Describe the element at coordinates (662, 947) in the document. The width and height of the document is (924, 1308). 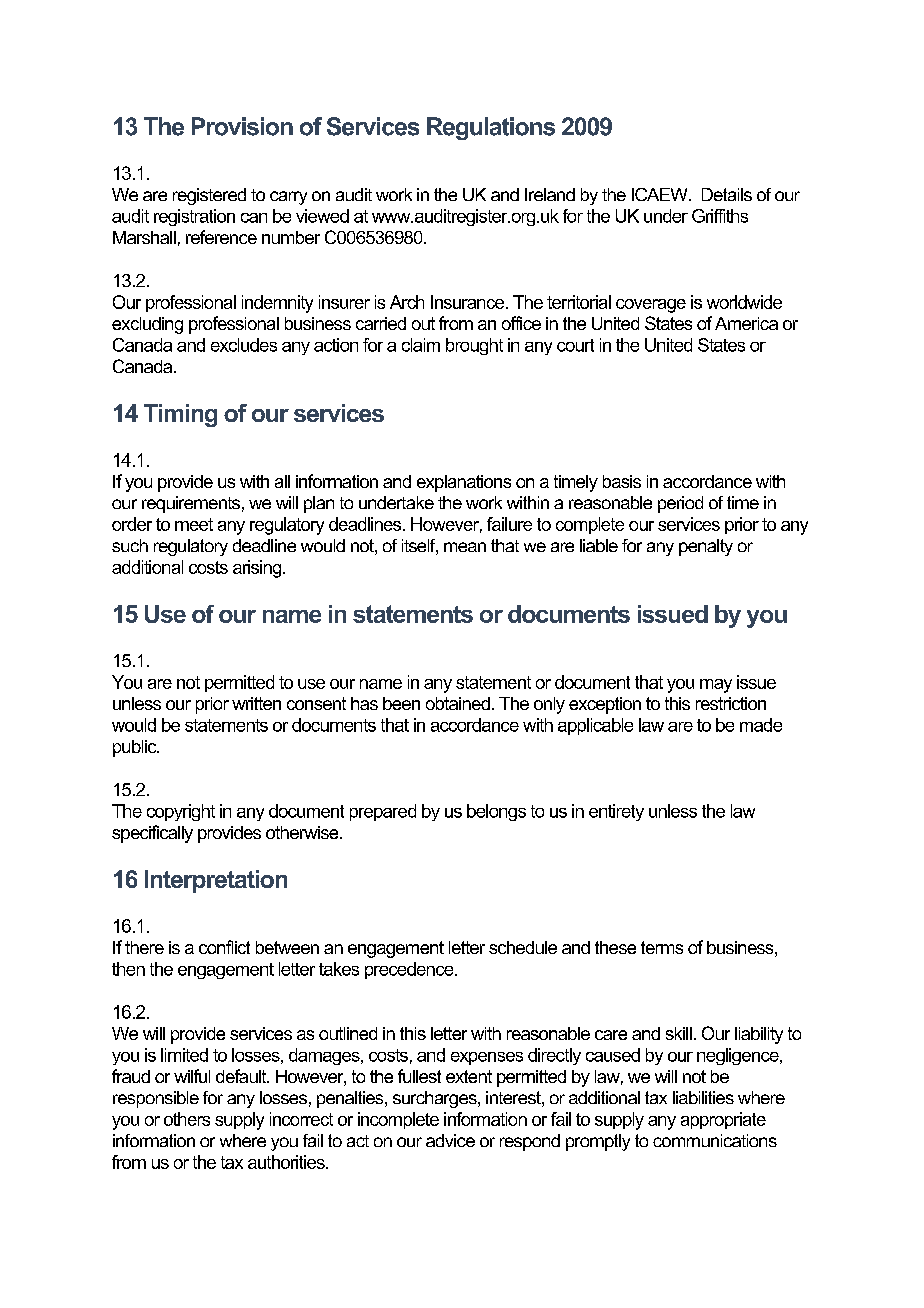
I see `terms` at that location.
